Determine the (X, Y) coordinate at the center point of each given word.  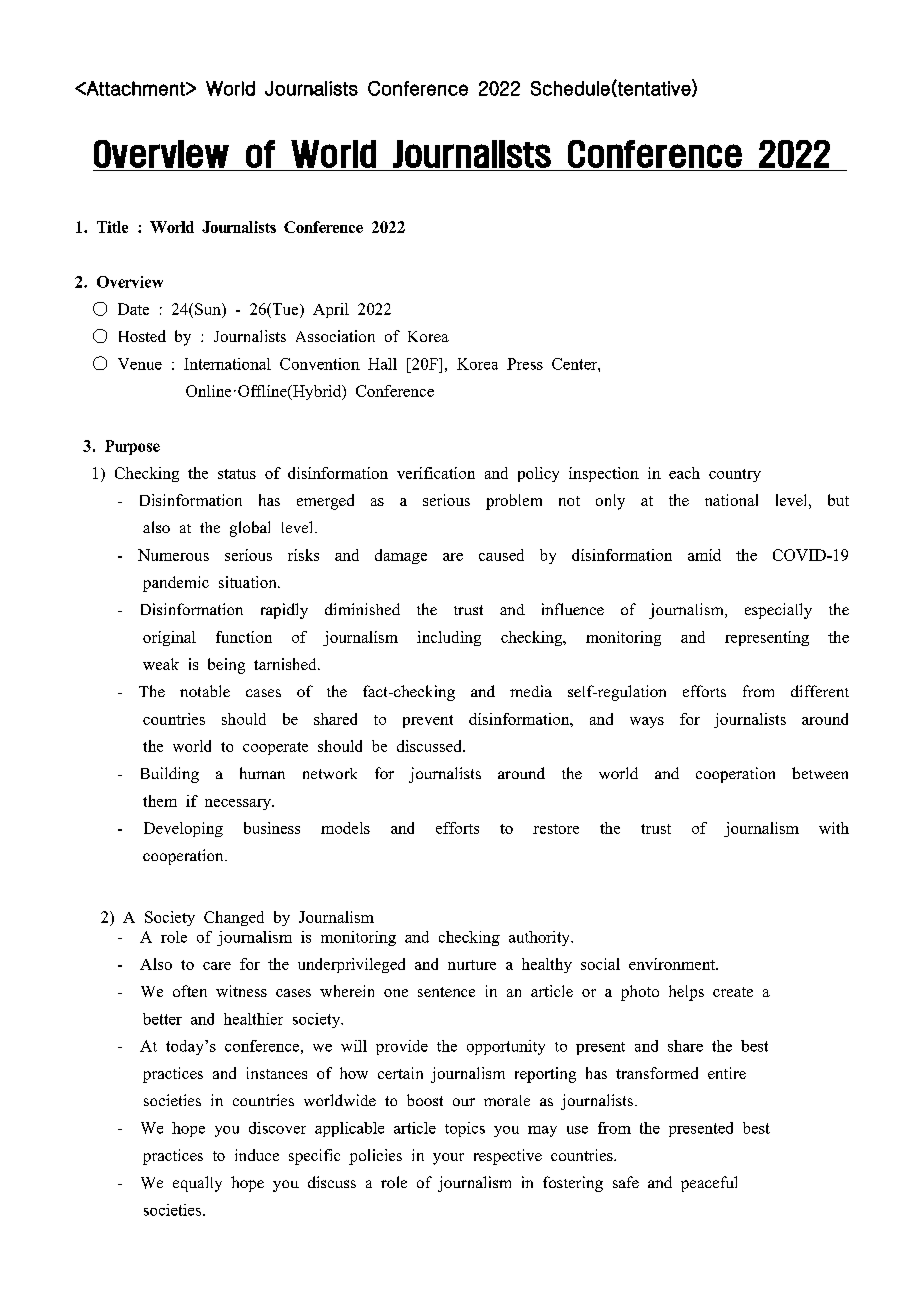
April (331, 310)
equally (197, 1184)
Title (112, 227)
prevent (428, 721)
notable (205, 691)
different (820, 691)
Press (525, 364)
